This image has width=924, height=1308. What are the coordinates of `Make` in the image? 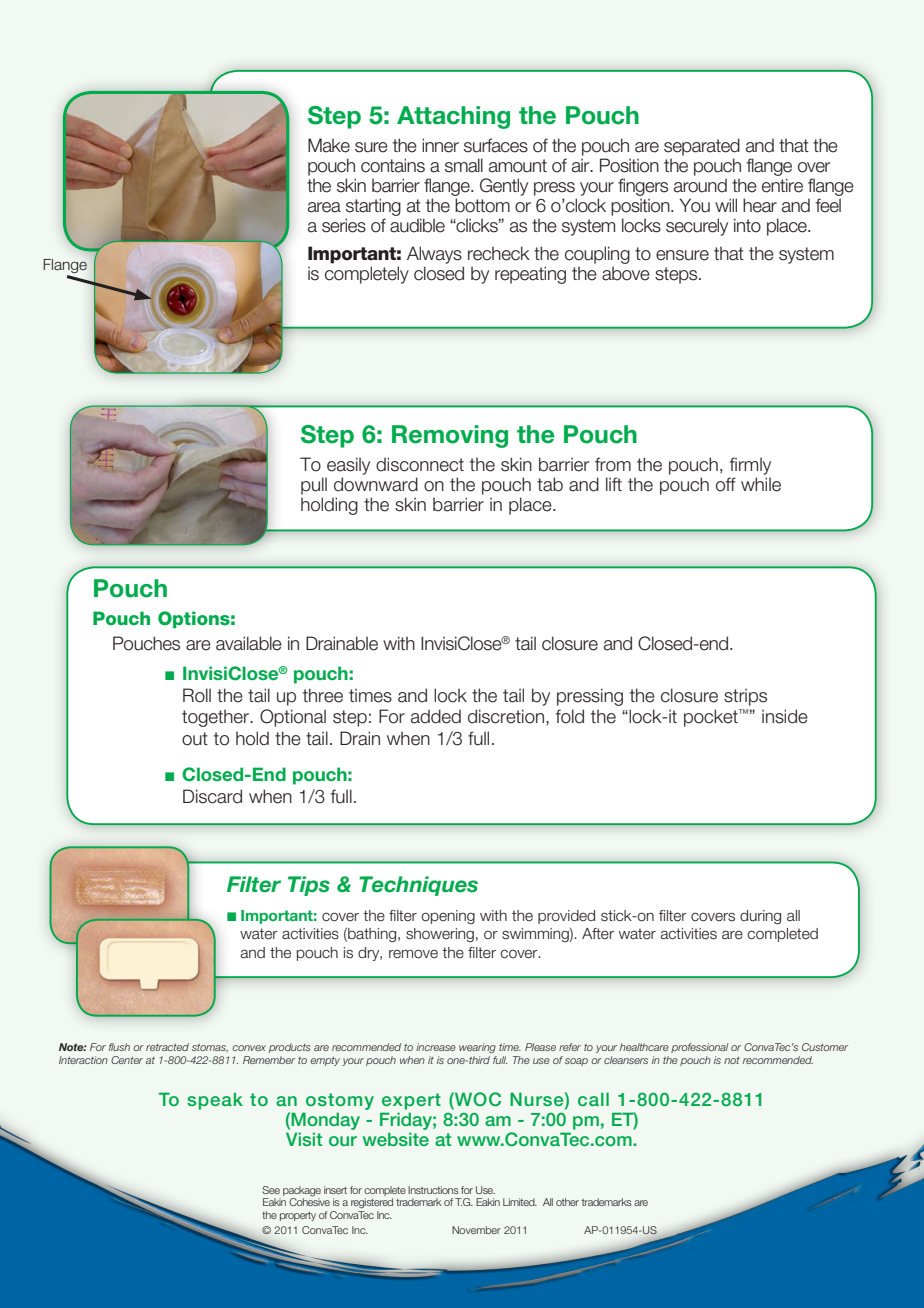 It's located at (329, 145).
